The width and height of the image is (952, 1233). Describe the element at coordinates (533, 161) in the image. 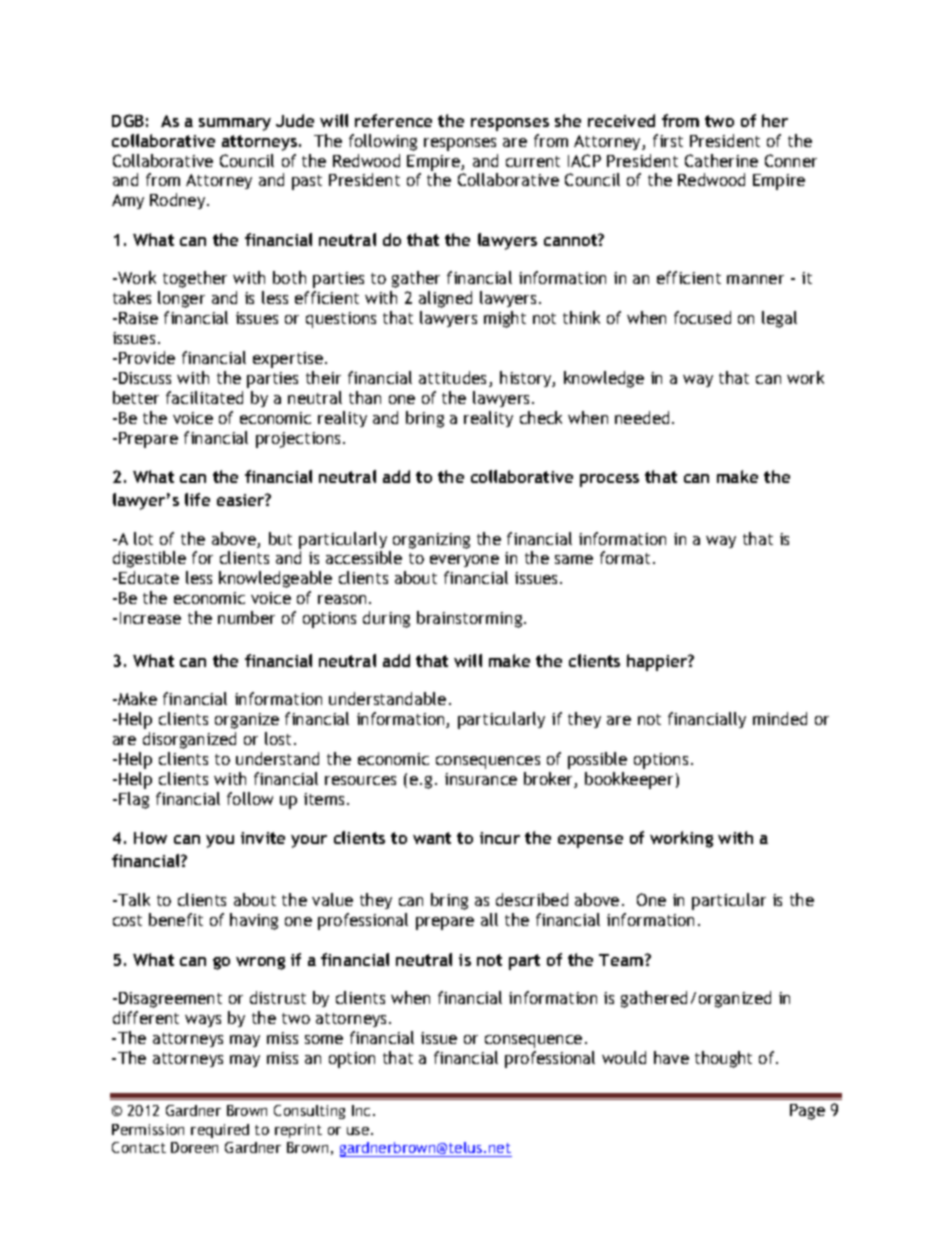

I see `current` at that location.
